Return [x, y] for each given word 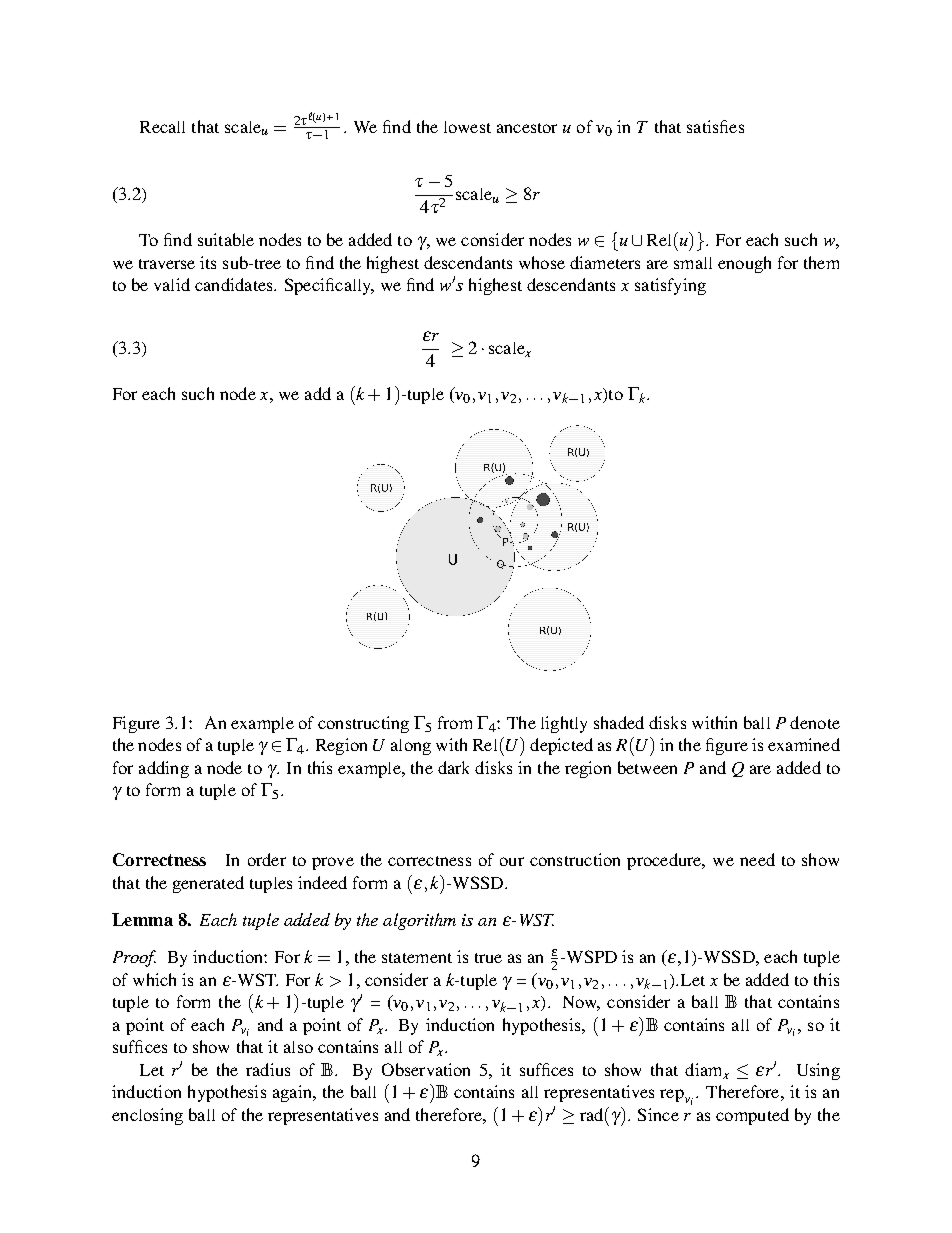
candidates [235, 284]
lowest [467, 127]
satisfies [715, 126]
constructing [363, 724]
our [512, 861]
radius [268, 1069]
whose [542, 262]
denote [815, 722]
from [455, 722]
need [757, 859]
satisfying [670, 286]
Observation [426, 1069]
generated [208, 884]
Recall [162, 127]
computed [752, 1116]
